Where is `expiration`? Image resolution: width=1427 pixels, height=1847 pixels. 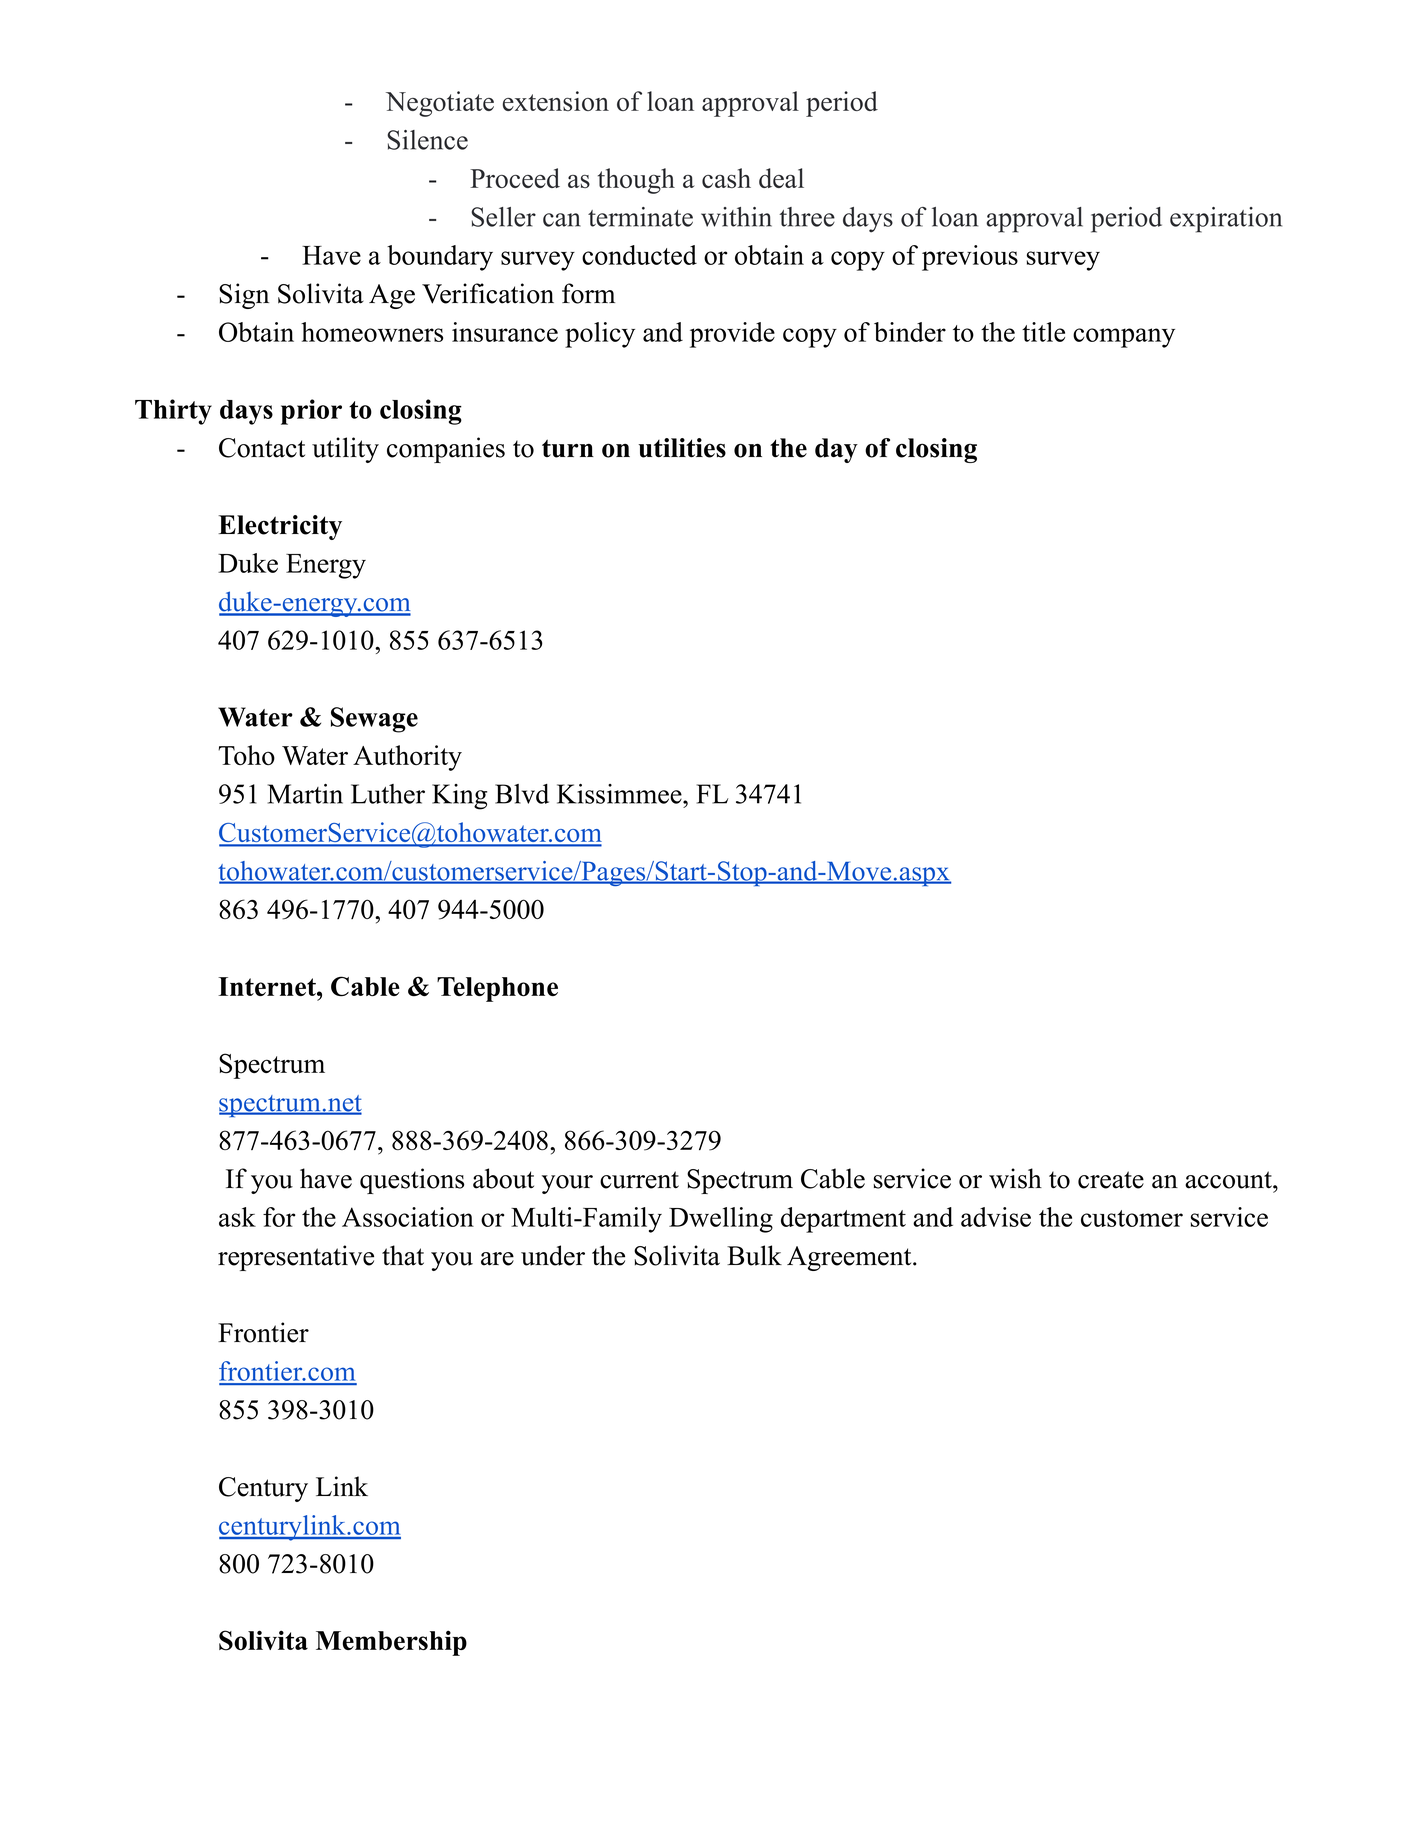
expiration is located at coordinates (1226, 220).
